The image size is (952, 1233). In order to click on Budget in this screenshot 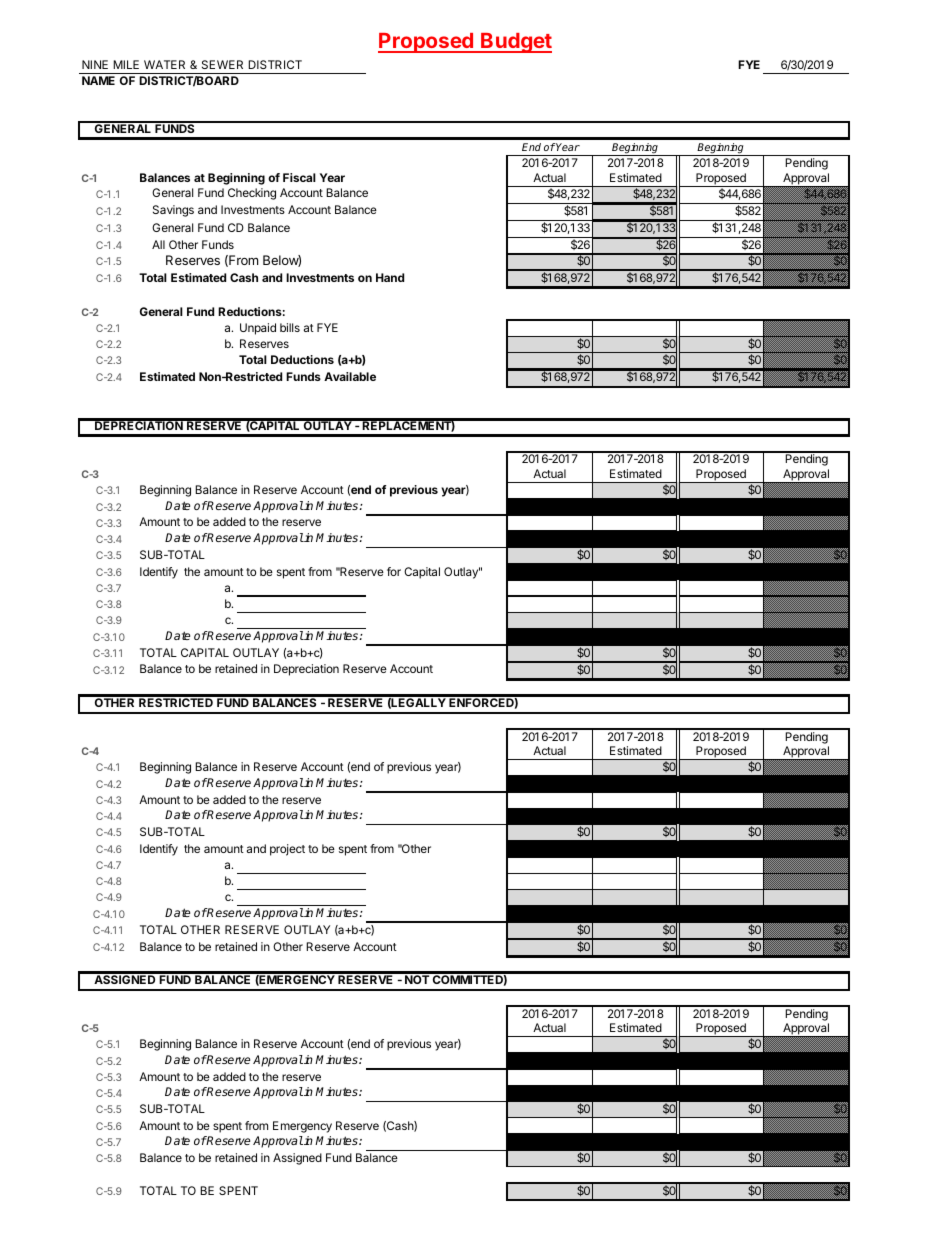, I will do `click(515, 43)`.
